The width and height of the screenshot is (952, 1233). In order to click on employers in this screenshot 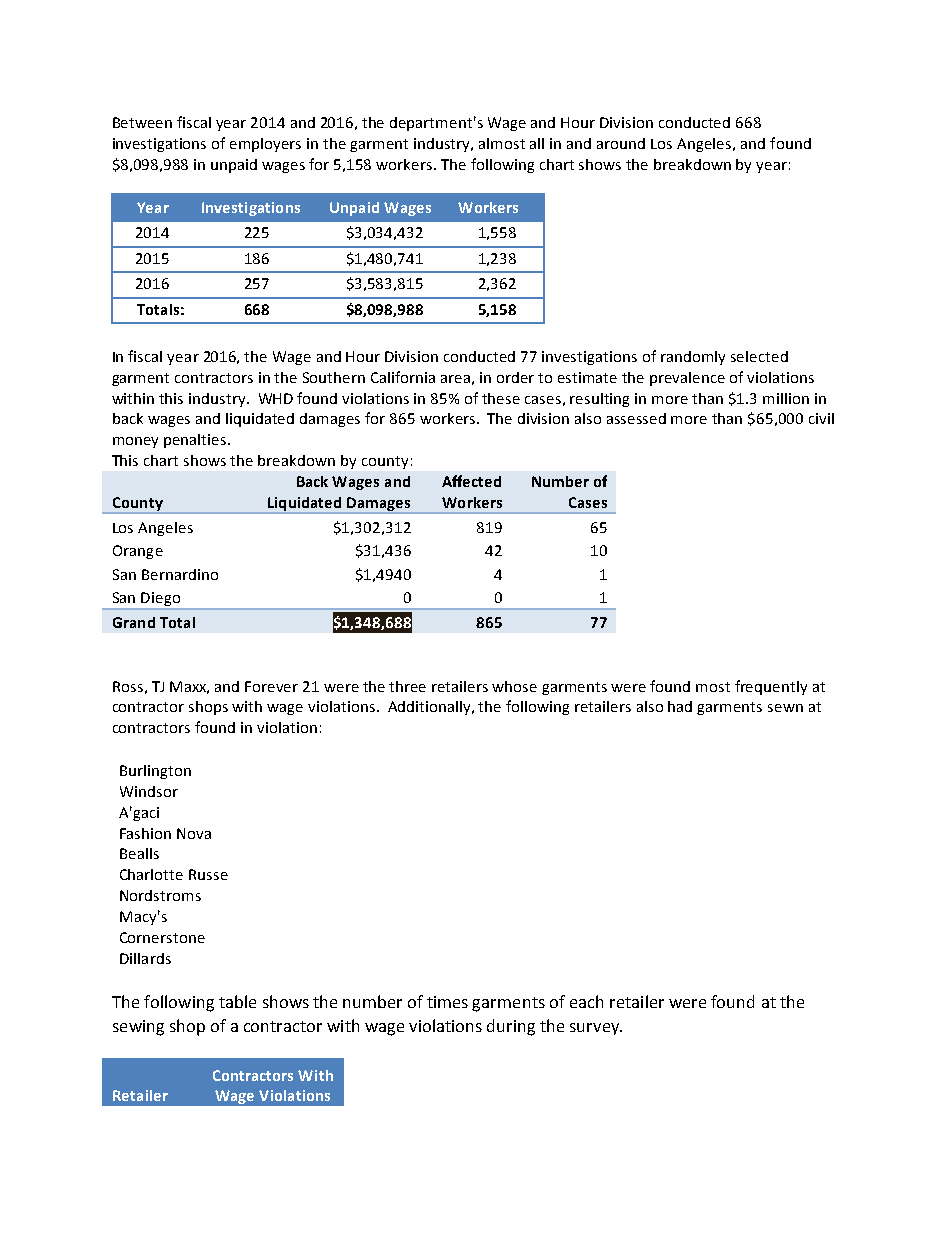, I will do `click(265, 145)`.
